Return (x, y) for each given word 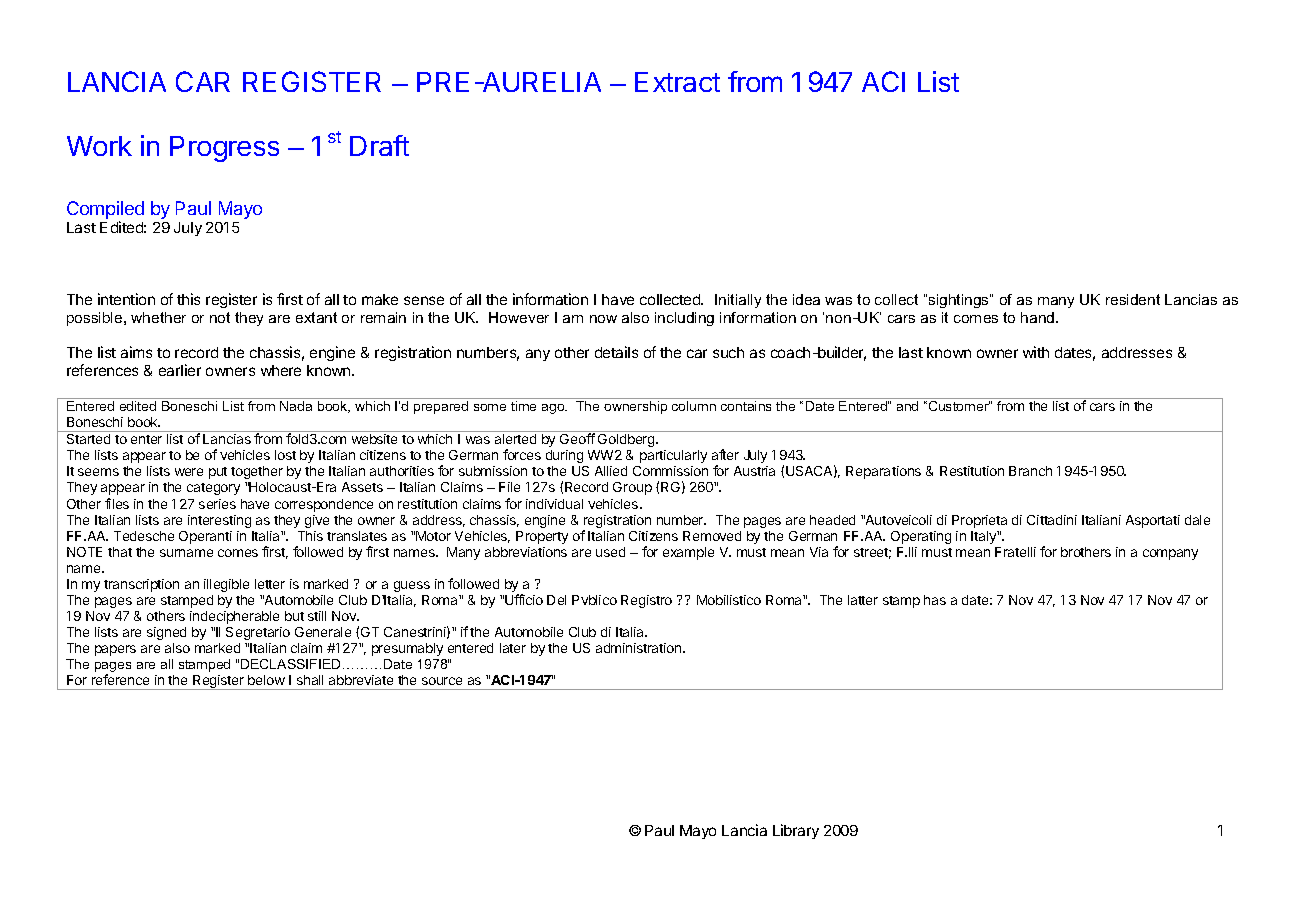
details (616, 352)
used (610, 552)
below (266, 680)
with (1036, 352)
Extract (677, 82)
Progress (224, 149)
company (1170, 554)
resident (1133, 299)
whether (158, 317)
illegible (226, 585)
